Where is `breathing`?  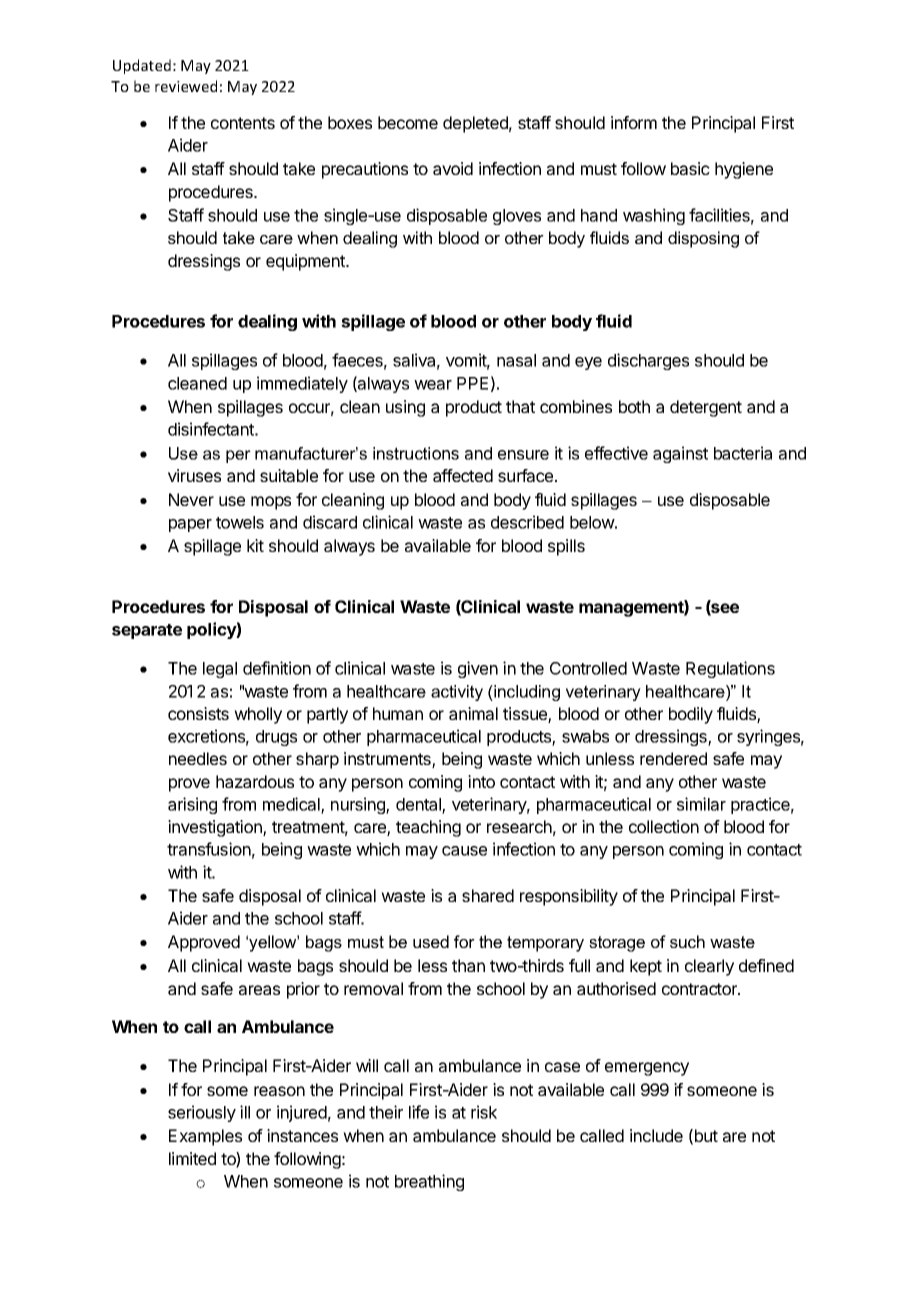 breathing is located at coordinates (429, 1182).
